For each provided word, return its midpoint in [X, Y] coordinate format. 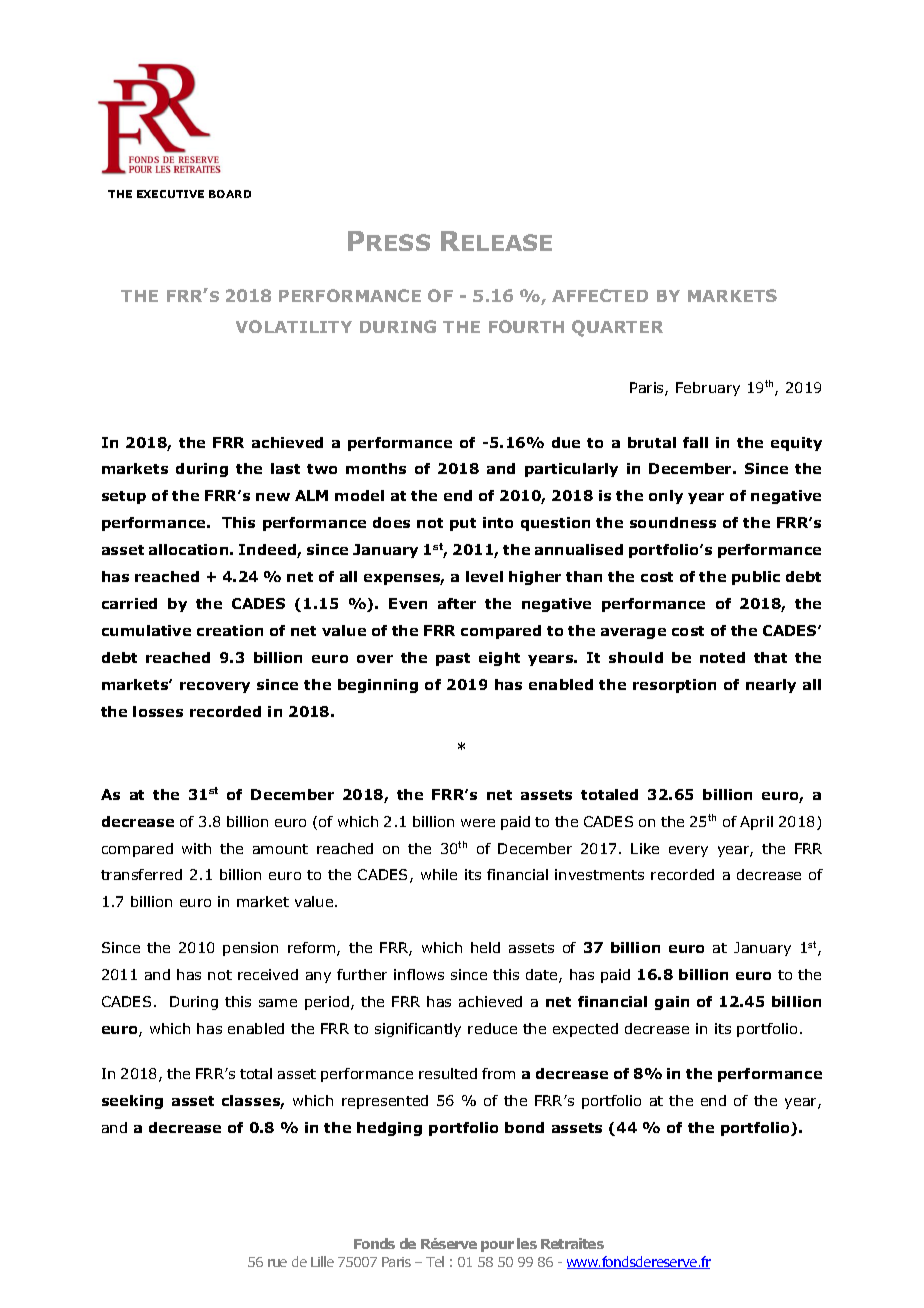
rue [277, 1263]
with [196, 848]
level [484, 576]
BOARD [230, 194]
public [756, 578]
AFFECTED [600, 295]
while [439, 874]
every [688, 851]
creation [230, 630]
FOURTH [526, 326]
